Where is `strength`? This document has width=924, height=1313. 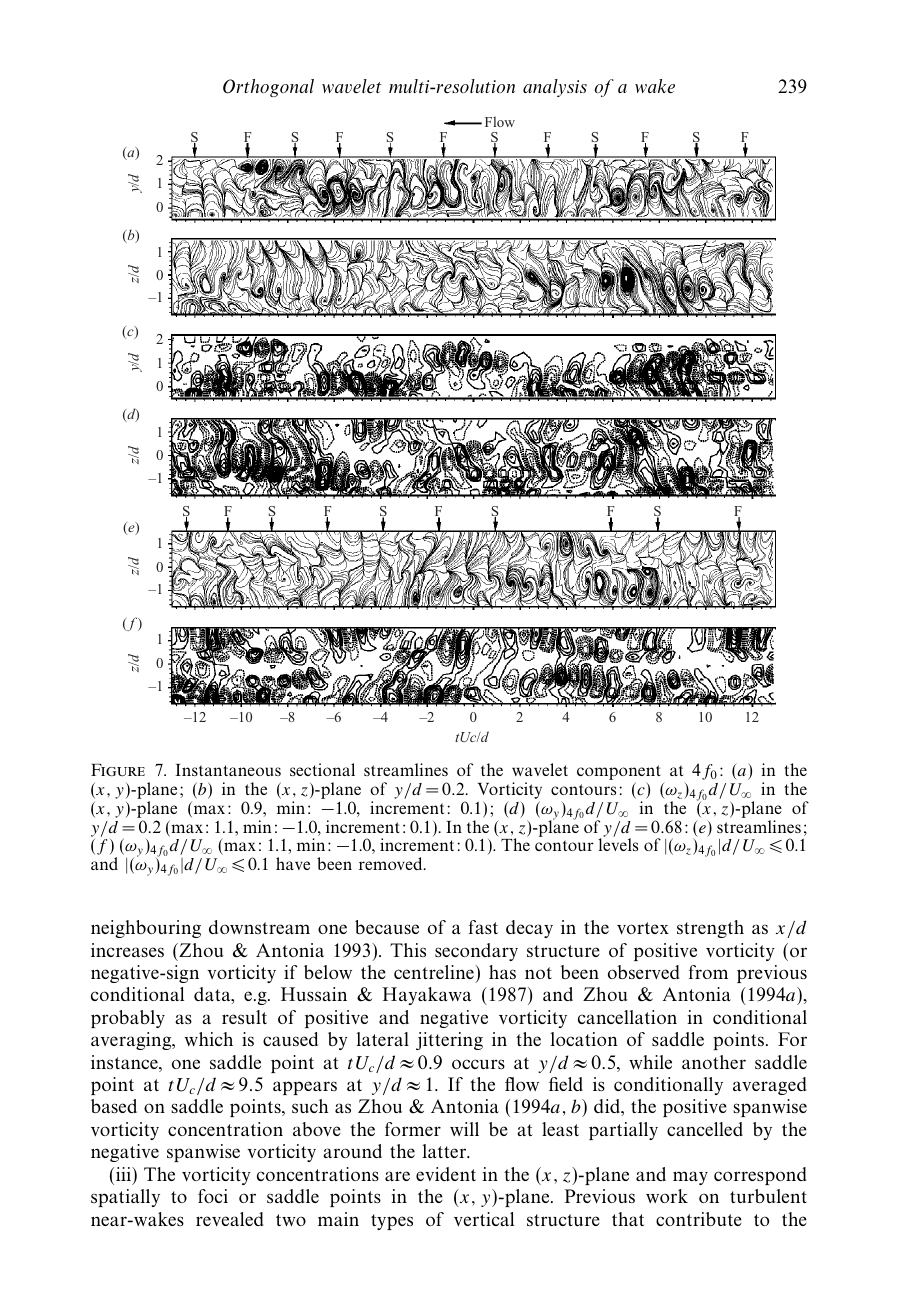
strength is located at coordinates (710, 929).
